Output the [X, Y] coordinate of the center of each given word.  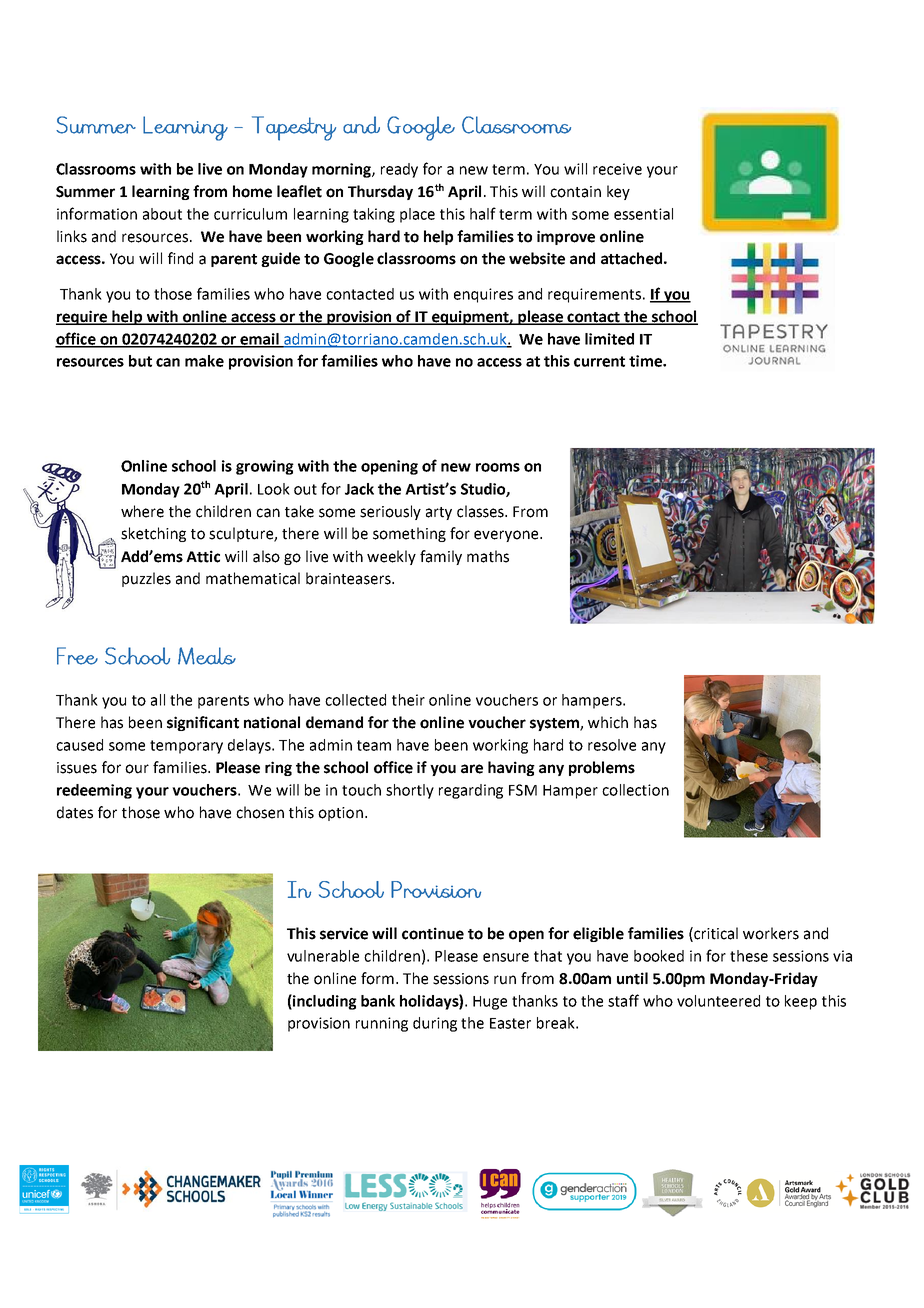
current [599, 361]
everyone [507, 536]
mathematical [253, 578]
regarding [471, 791]
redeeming [94, 791]
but [140, 361]
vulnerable [323, 956]
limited [609, 339]
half [483, 213]
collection [635, 790]
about [162, 214]
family [441, 557]
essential [643, 214]
